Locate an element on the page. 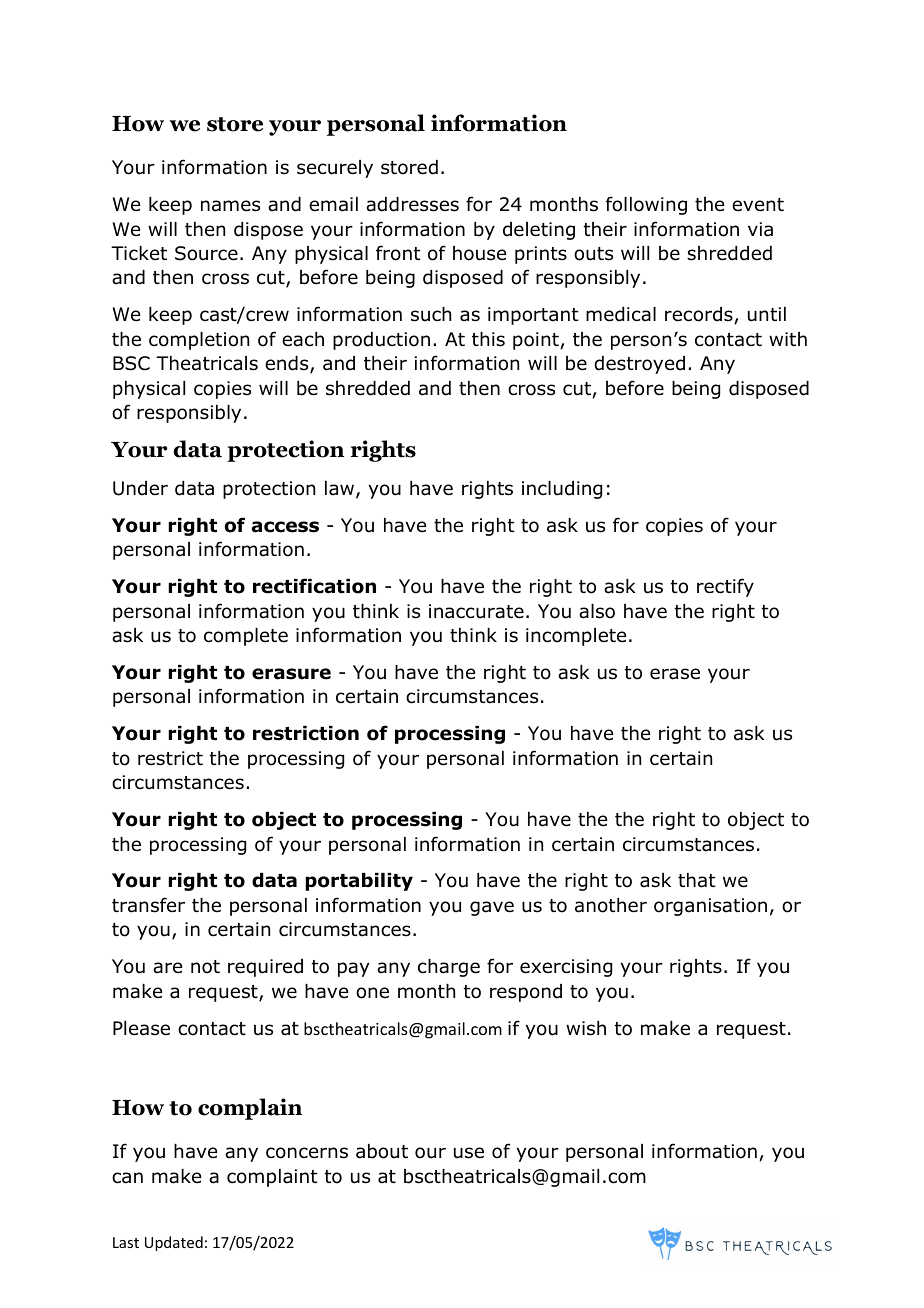 The width and height of the document is (924, 1308). erase is located at coordinates (675, 674).
